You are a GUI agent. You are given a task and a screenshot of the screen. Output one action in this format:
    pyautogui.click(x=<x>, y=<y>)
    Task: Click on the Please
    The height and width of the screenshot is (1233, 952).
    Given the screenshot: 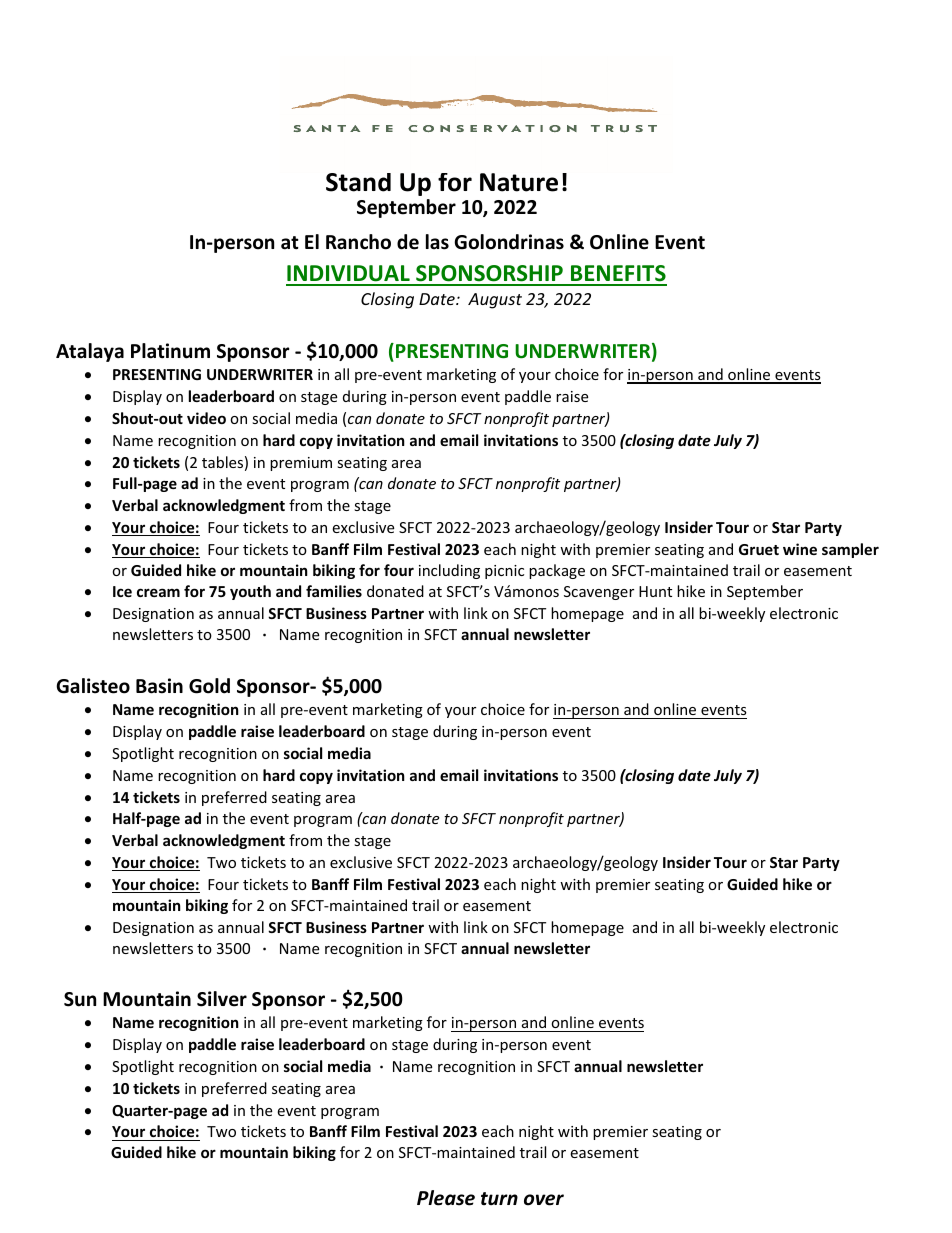 What is the action you would take?
    pyautogui.click(x=446, y=1198)
